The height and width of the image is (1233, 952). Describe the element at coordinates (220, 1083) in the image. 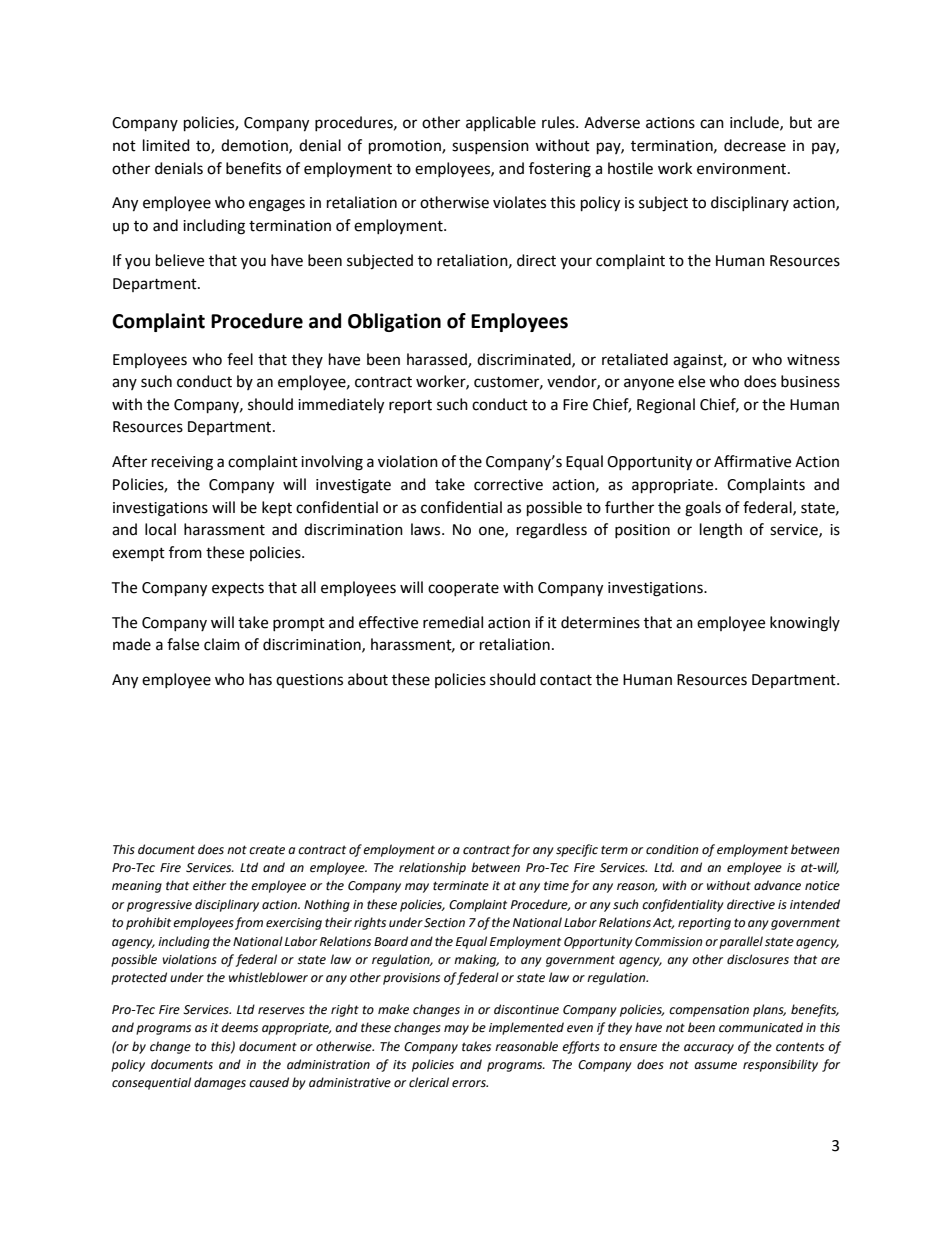

I see `damages` at that location.
